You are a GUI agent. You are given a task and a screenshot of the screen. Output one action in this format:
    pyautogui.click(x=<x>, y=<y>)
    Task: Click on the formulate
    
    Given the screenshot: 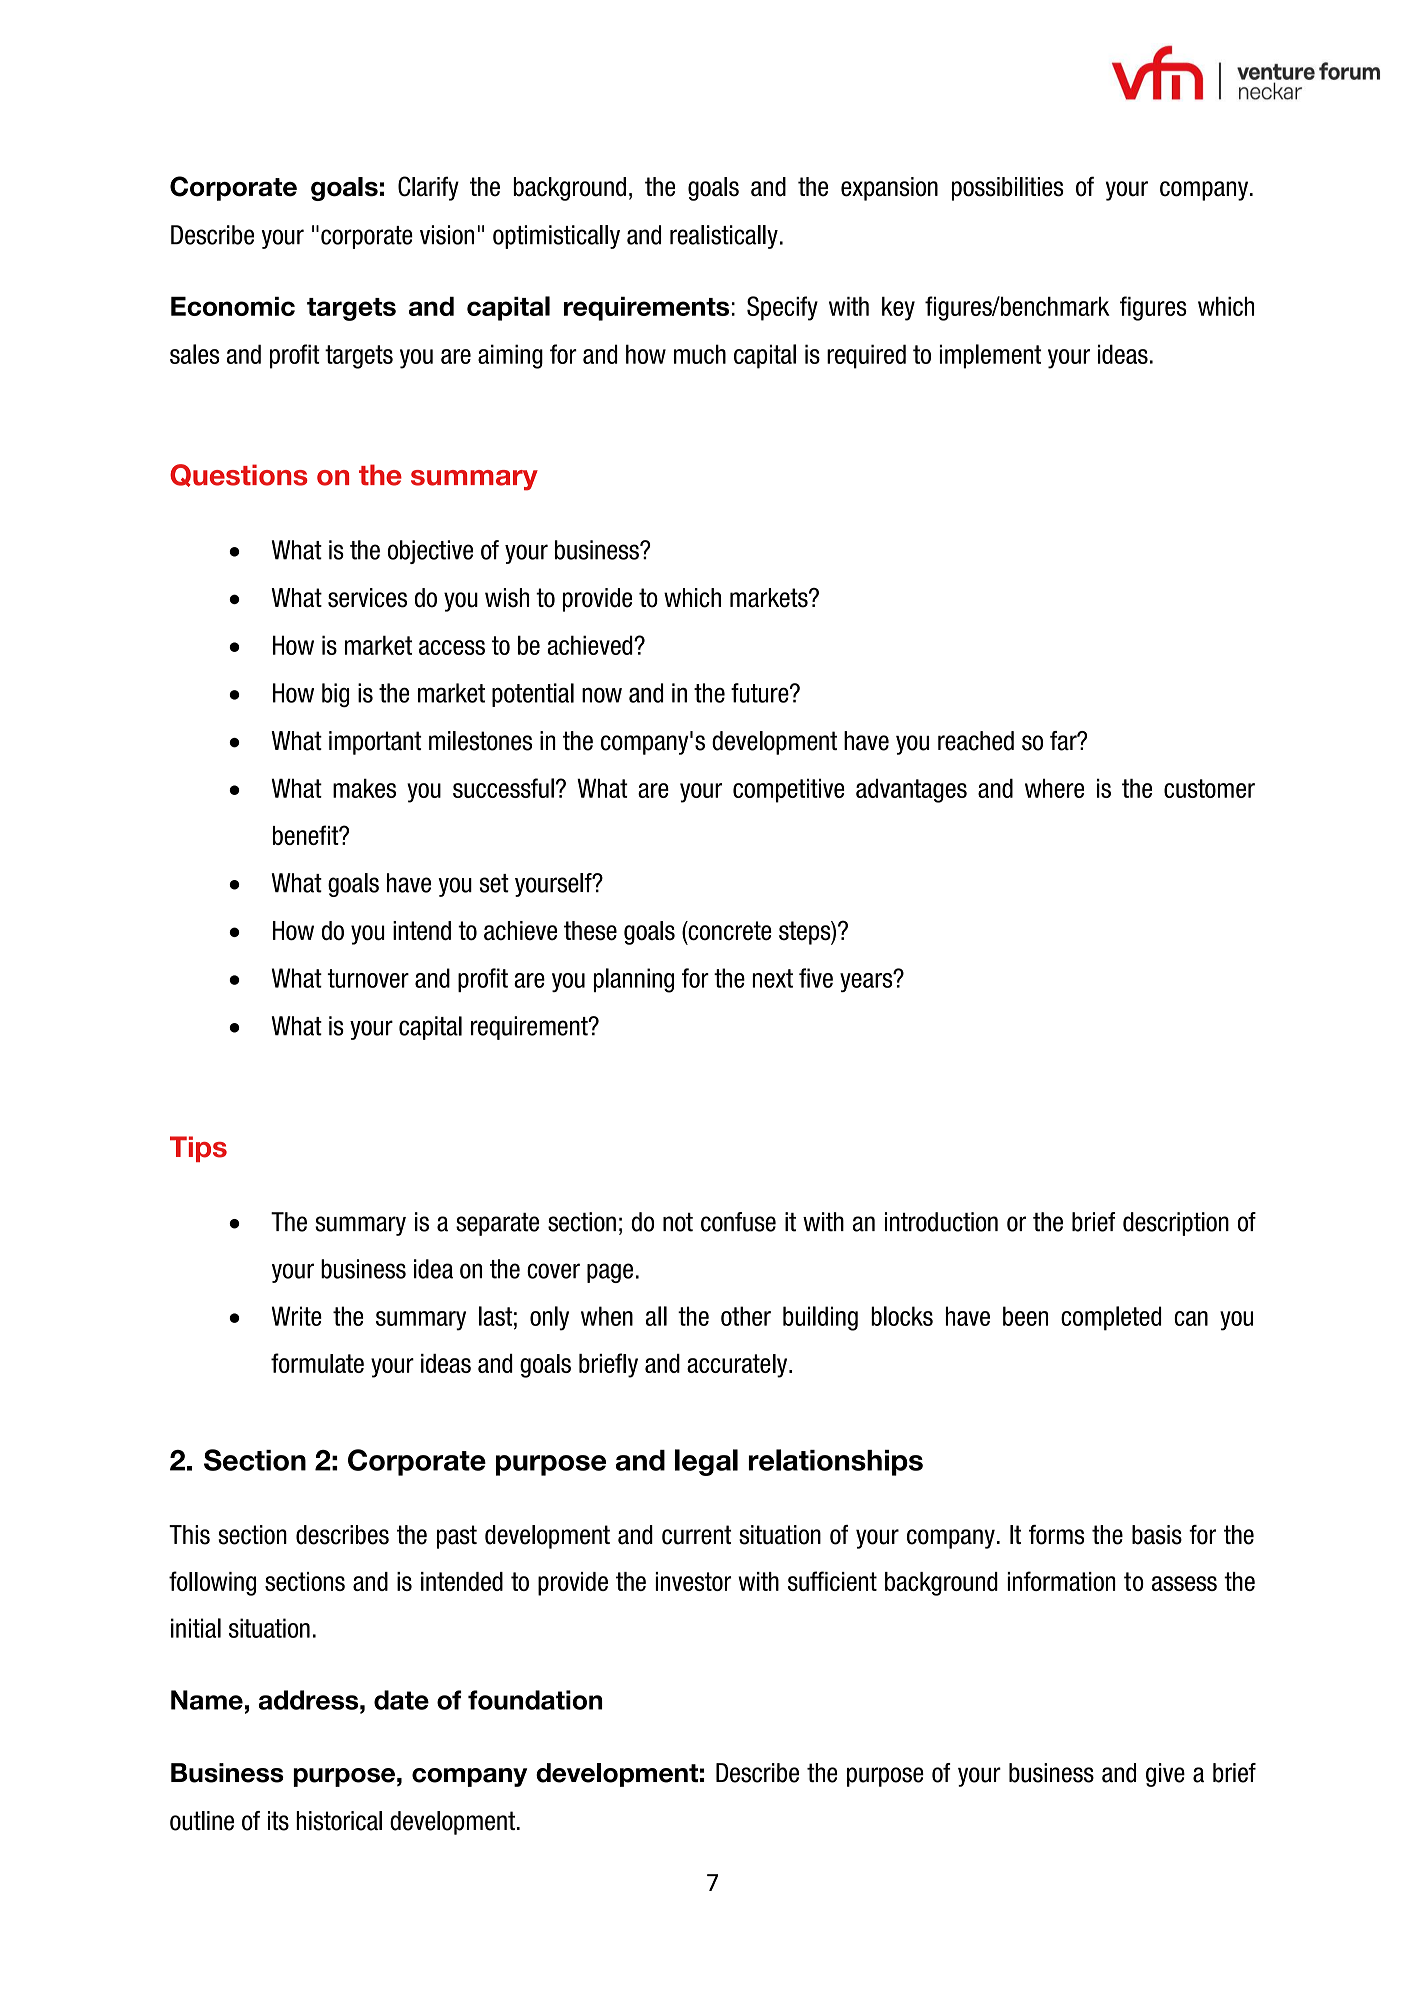 What is the action you would take?
    pyautogui.click(x=317, y=1363)
